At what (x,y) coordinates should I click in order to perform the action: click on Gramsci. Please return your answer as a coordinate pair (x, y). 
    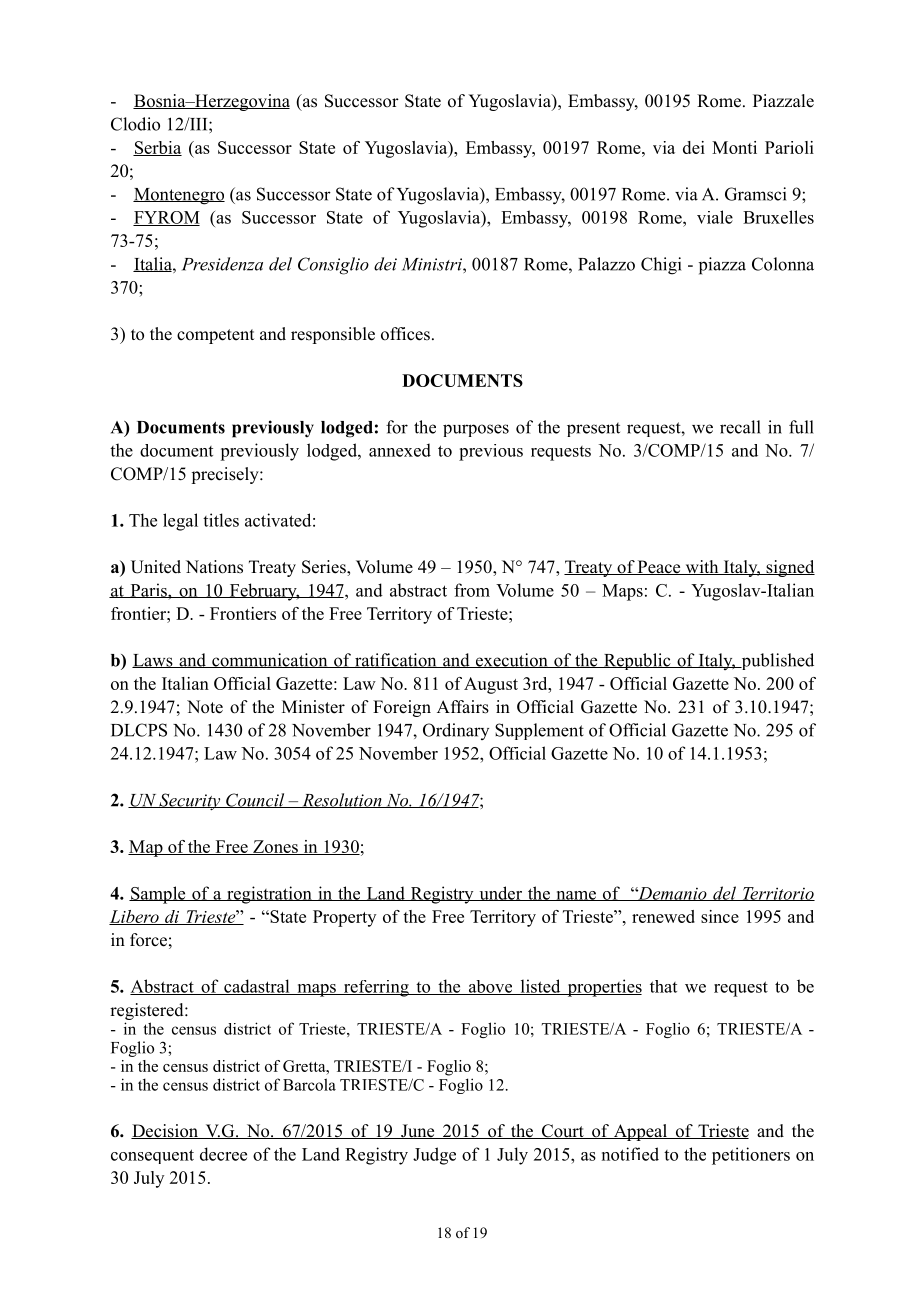
    Looking at the image, I should click on (755, 194).
